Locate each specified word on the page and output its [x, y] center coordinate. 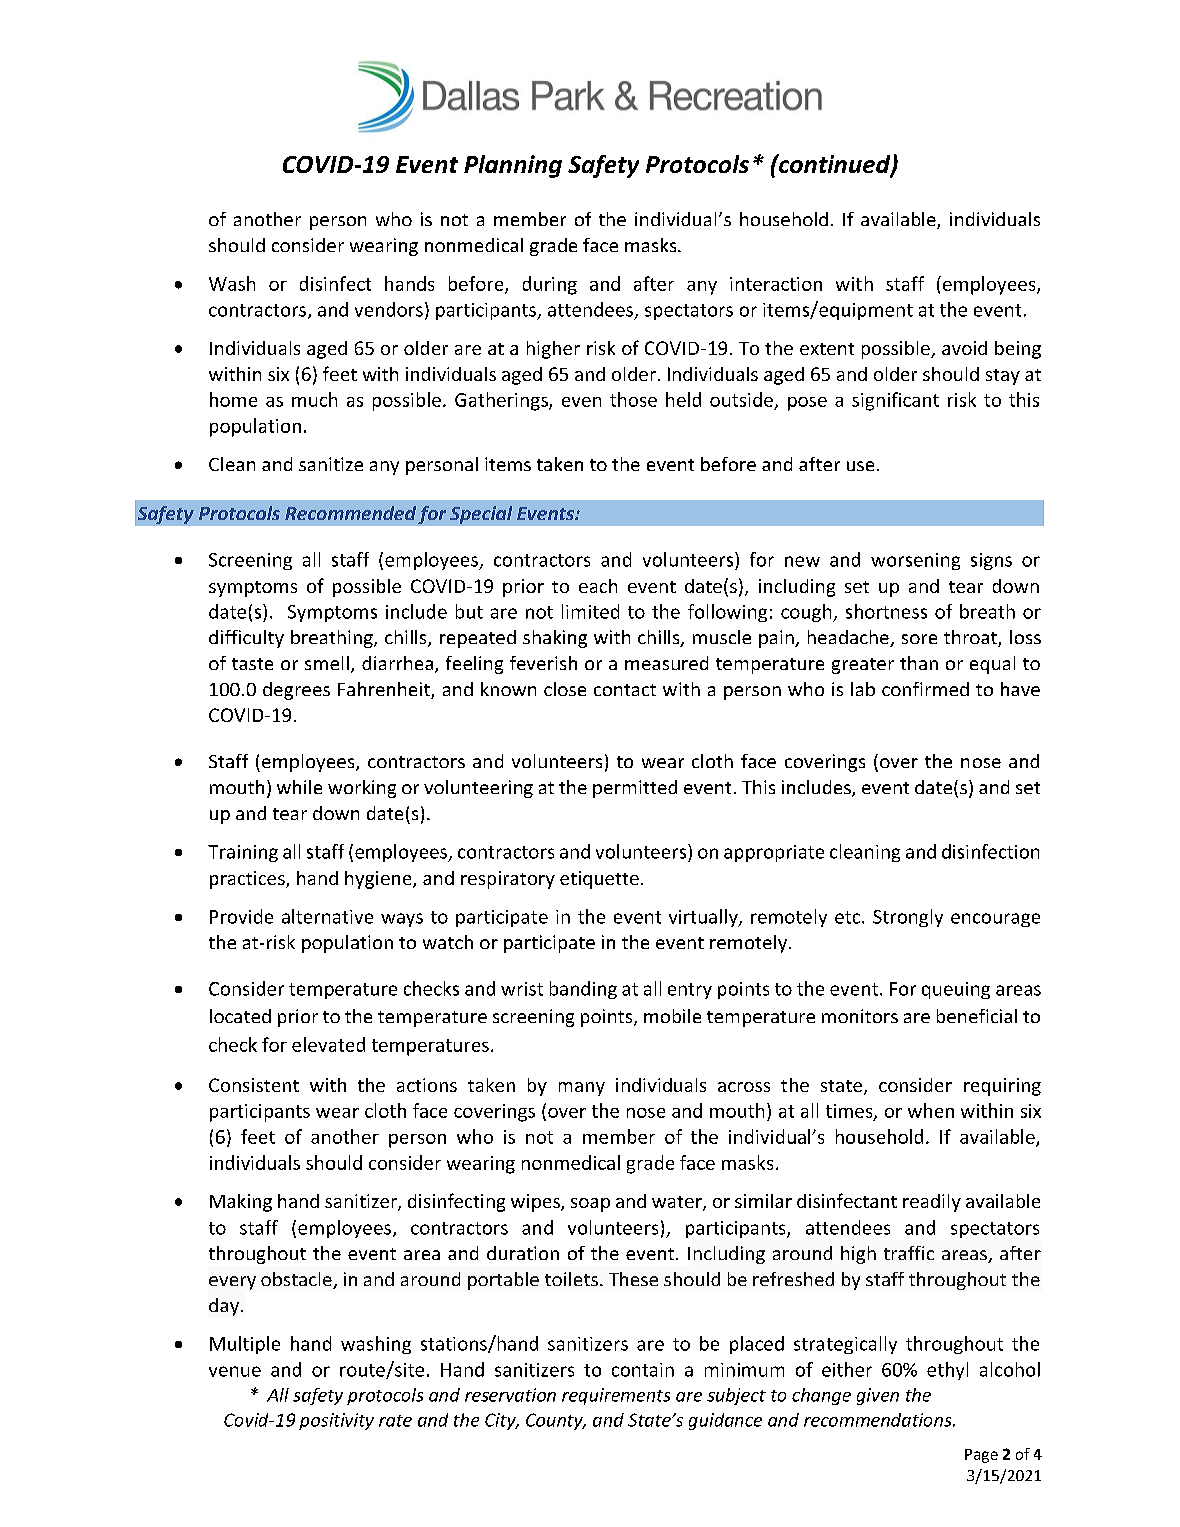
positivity [336, 1421]
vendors [389, 309]
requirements [616, 1396]
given [878, 1396]
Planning [513, 166]
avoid [964, 348]
